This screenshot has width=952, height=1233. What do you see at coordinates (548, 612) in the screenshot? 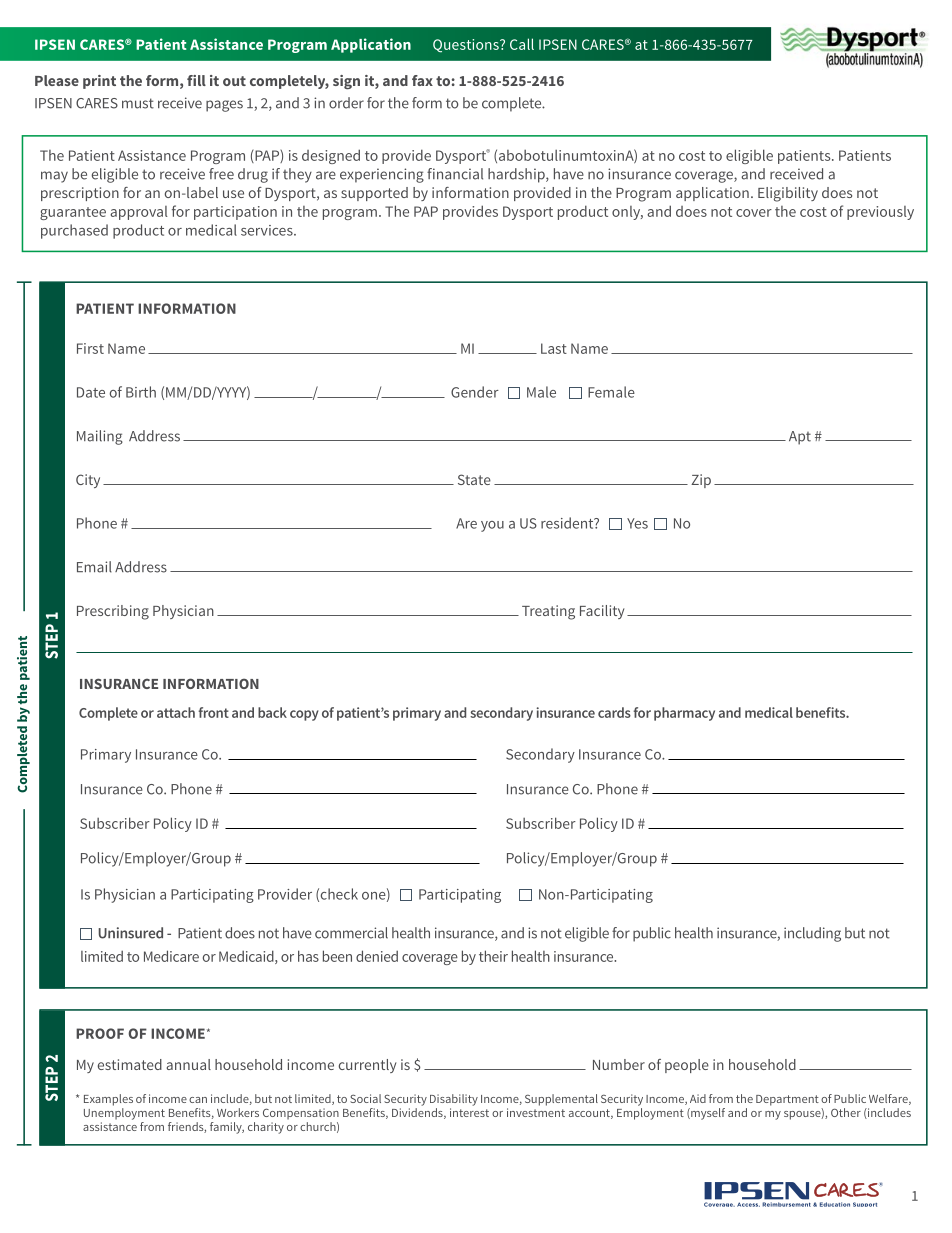
I see `Treating` at bounding box center [548, 612].
